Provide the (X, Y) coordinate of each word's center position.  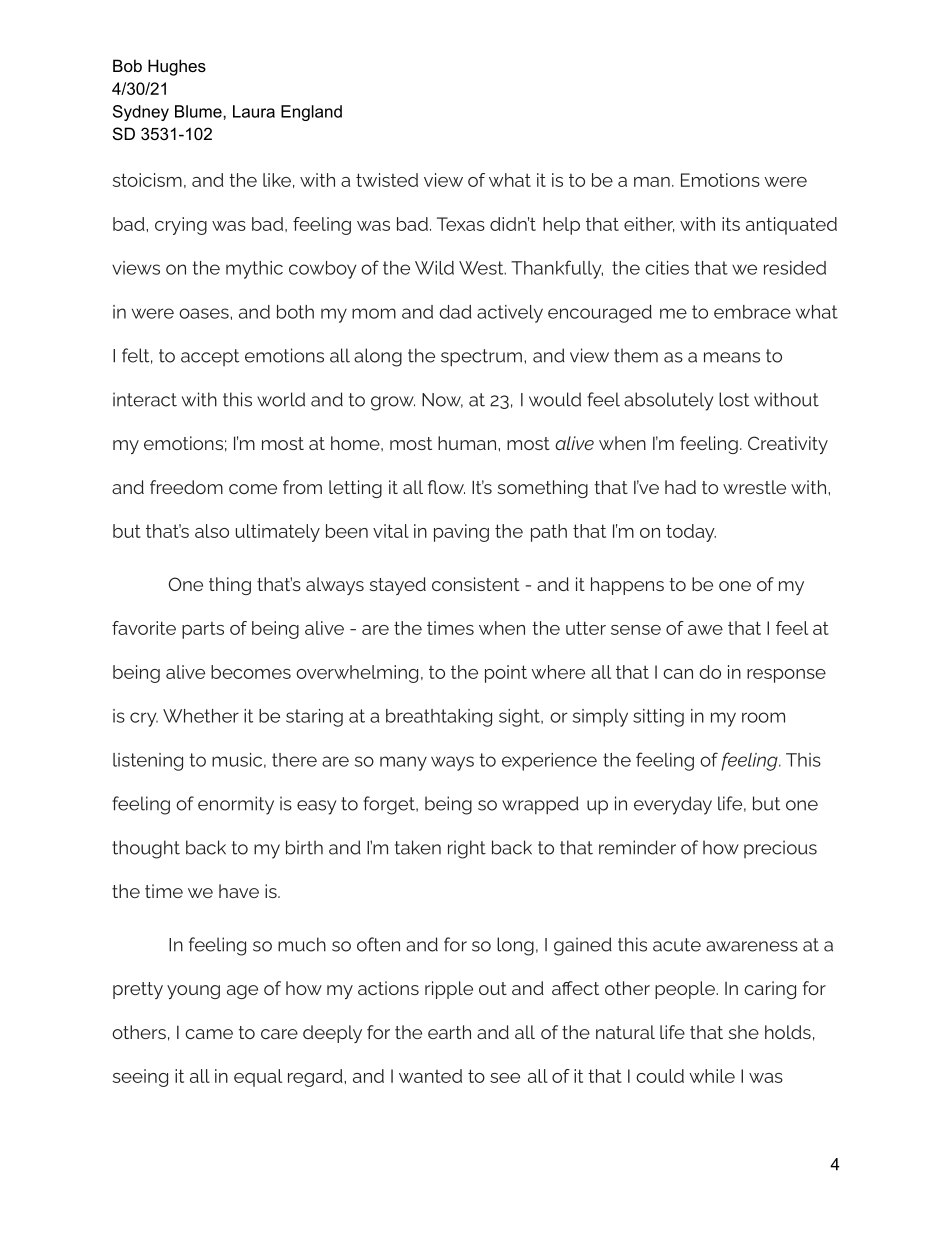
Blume (199, 111)
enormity (236, 805)
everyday (673, 805)
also (212, 531)
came (209, 1034)
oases (205, 313)
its (731, 224)
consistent (476, 584)
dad (455, 312)
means (732, 357)
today (691, 533)
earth (449, 1032)
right (467, 849)
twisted (387, 180)
